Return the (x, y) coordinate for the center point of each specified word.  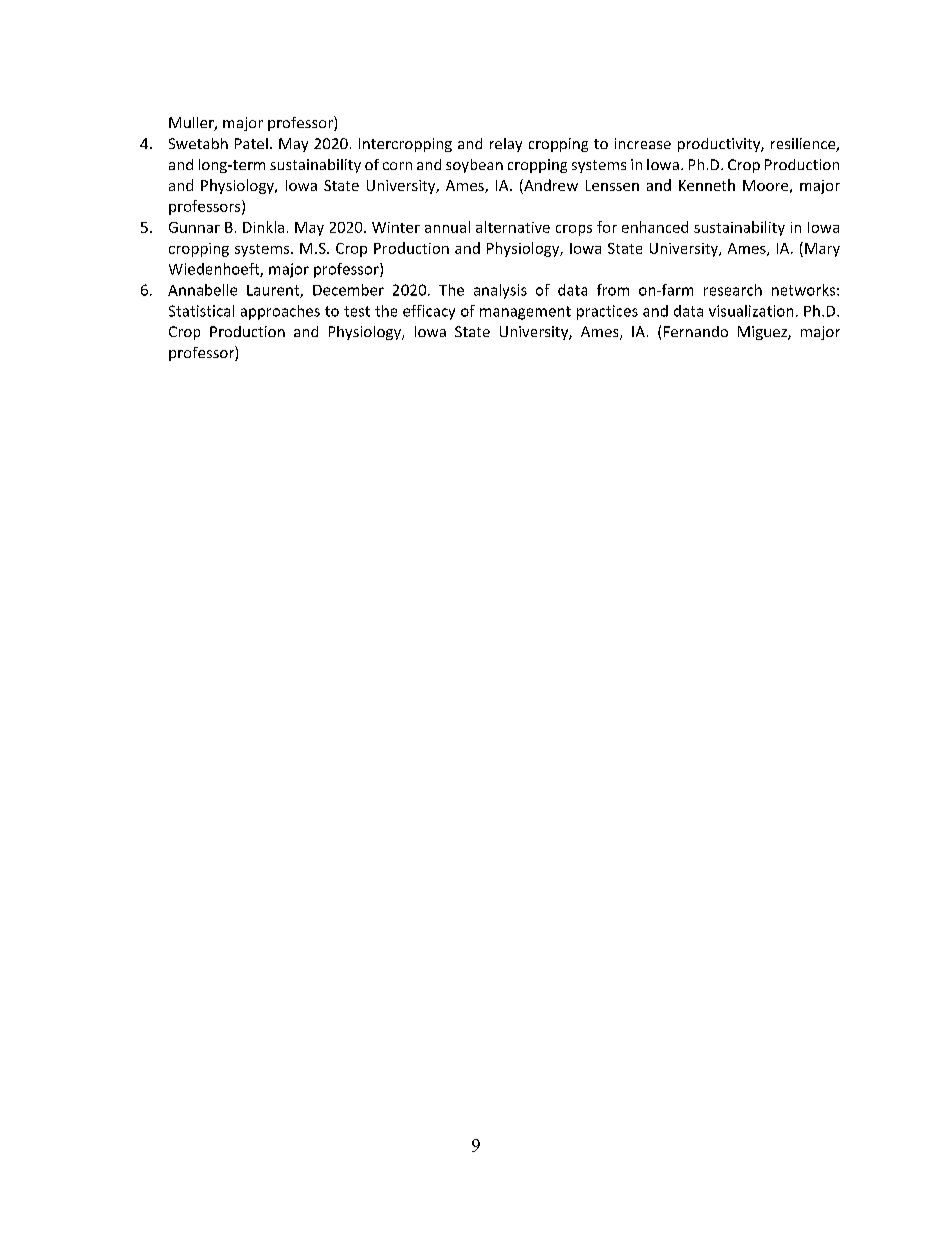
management (525, 313)
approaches (280, 312)
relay (506, 145)
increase (643, 143)
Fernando (696, 331)
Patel (251, 143)
